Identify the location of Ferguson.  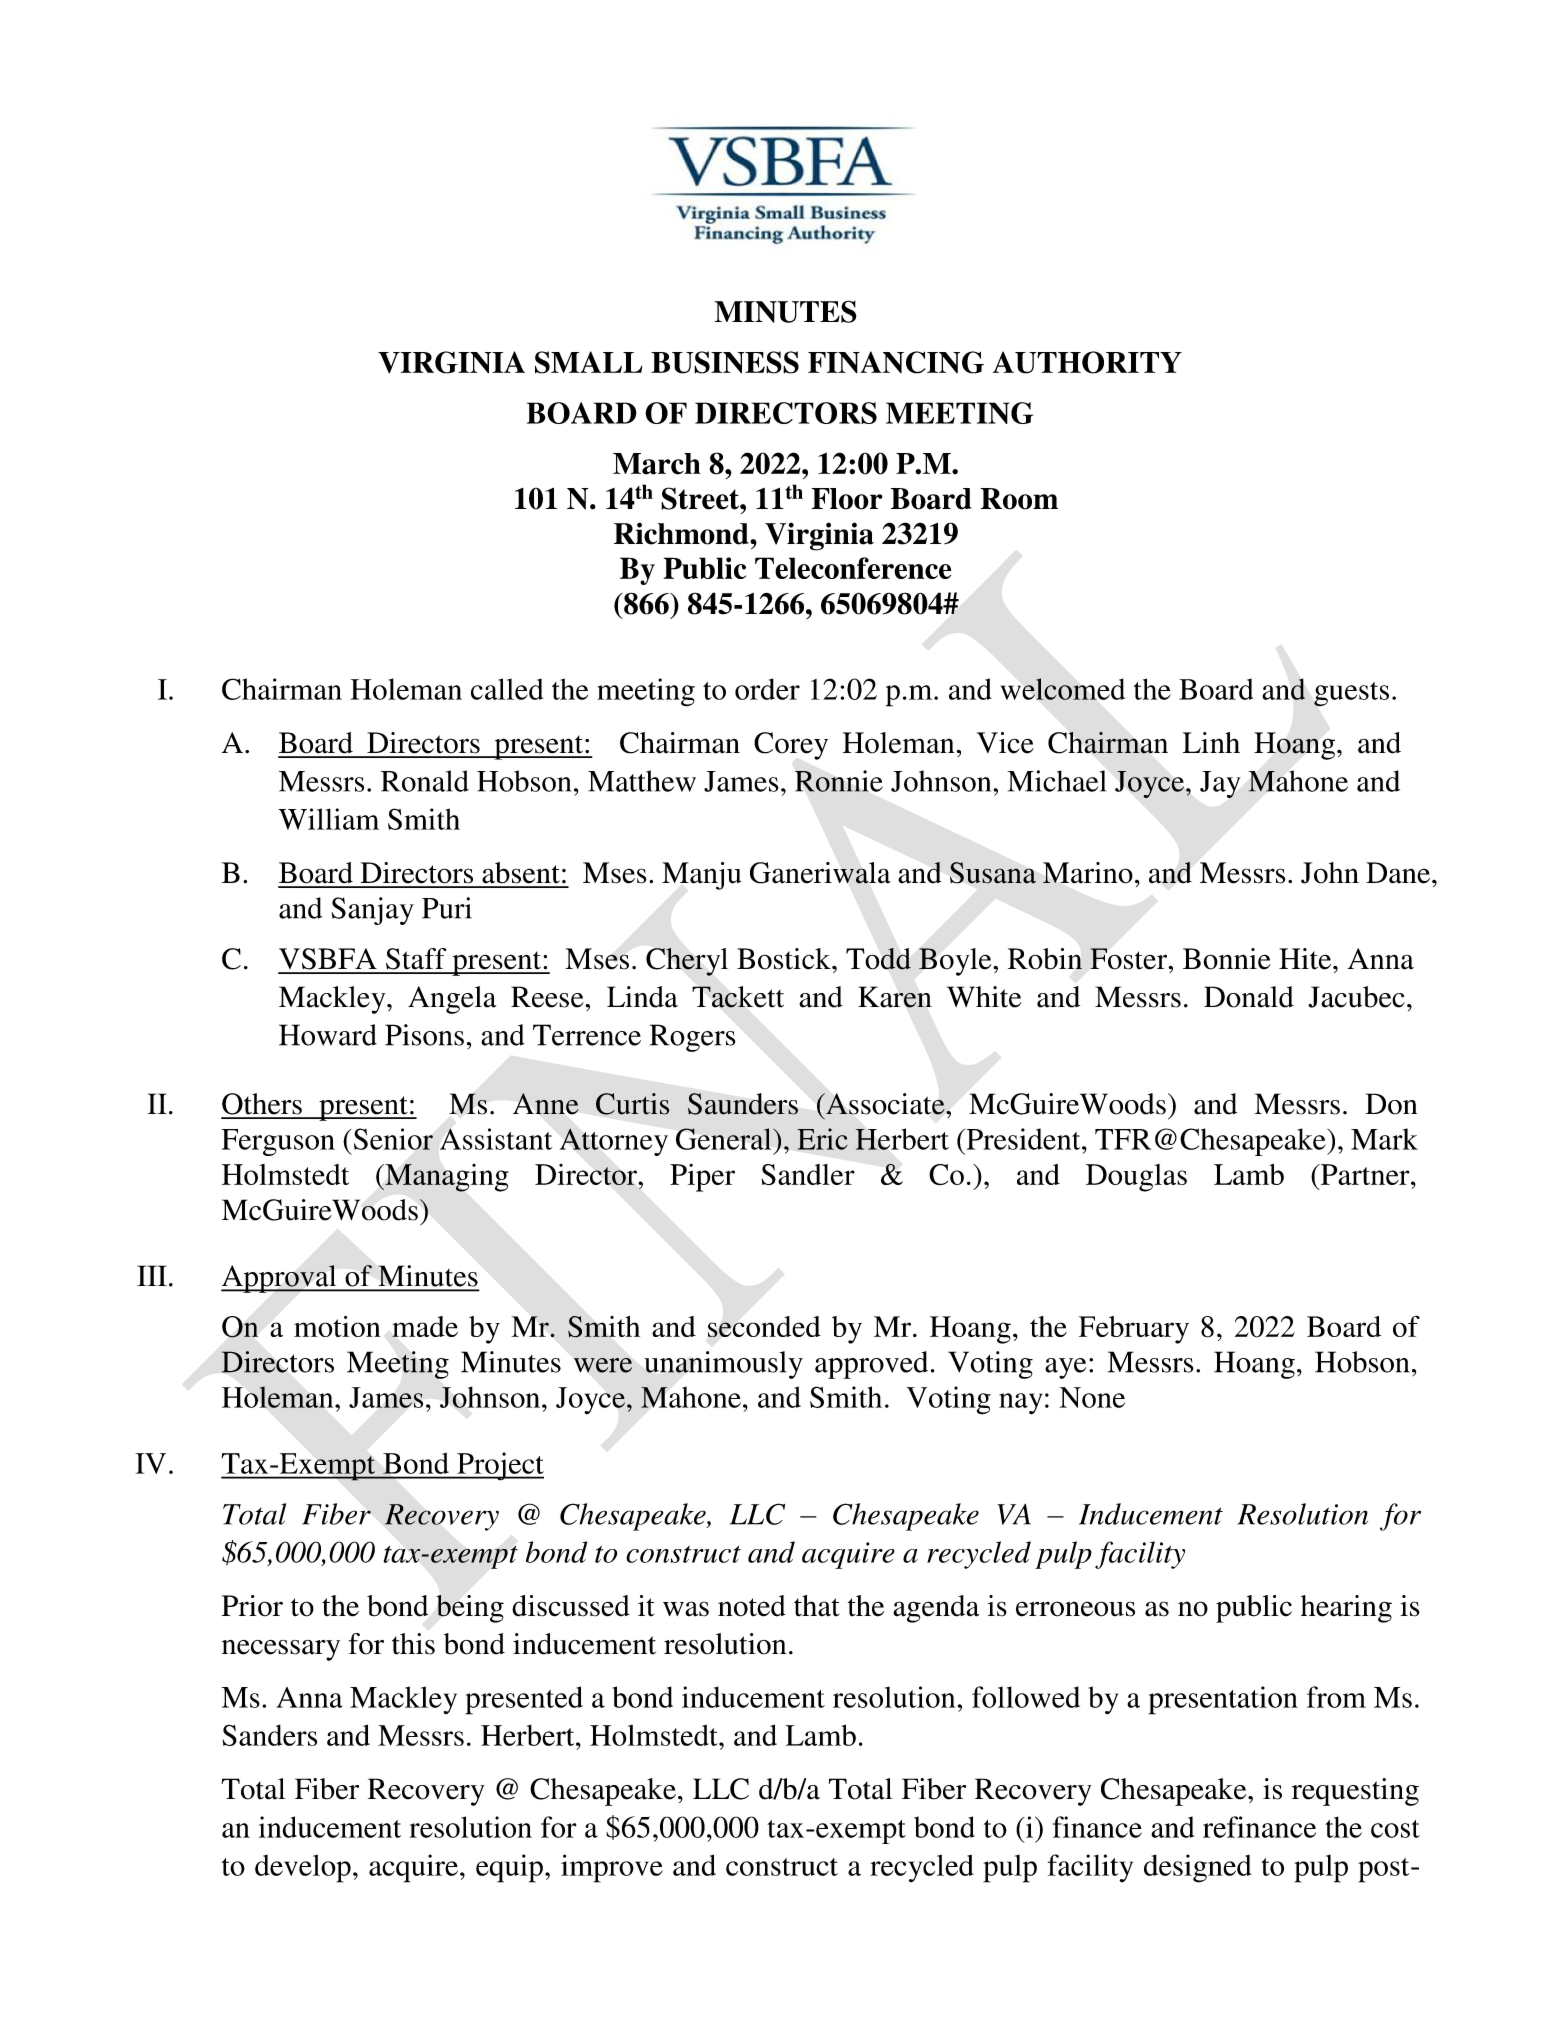
(278, 1142).
